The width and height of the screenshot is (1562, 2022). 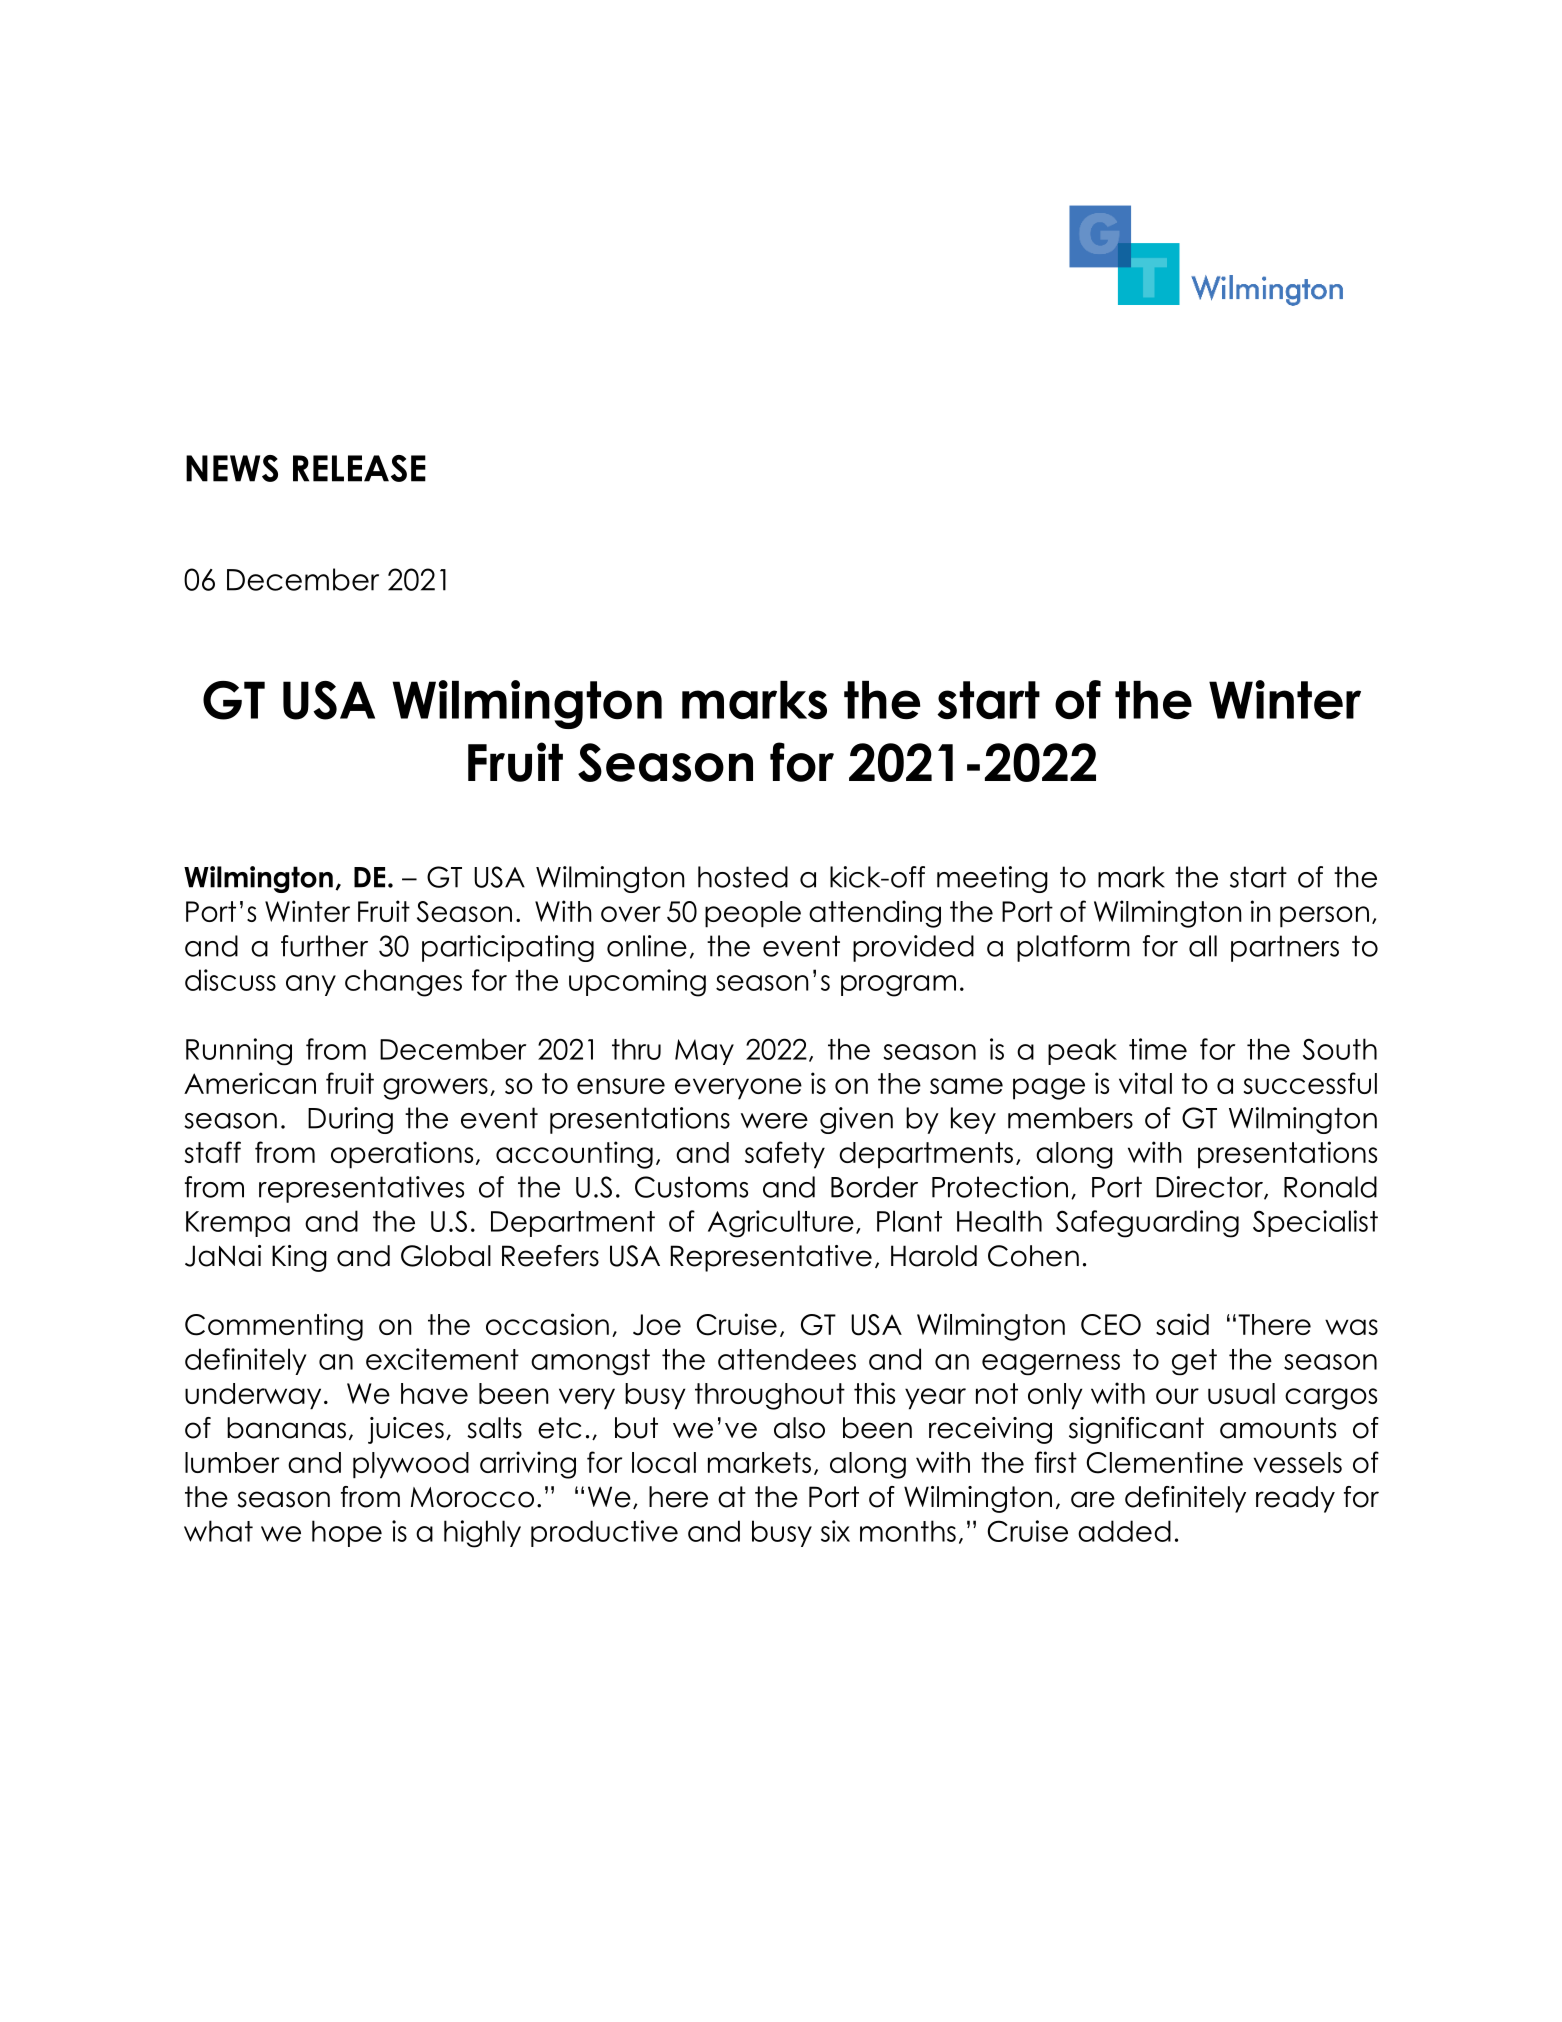 What do you see at coordinates (1158, 1049) in the screenshot?
I see `time` at bounding box center [1158, 1049].
